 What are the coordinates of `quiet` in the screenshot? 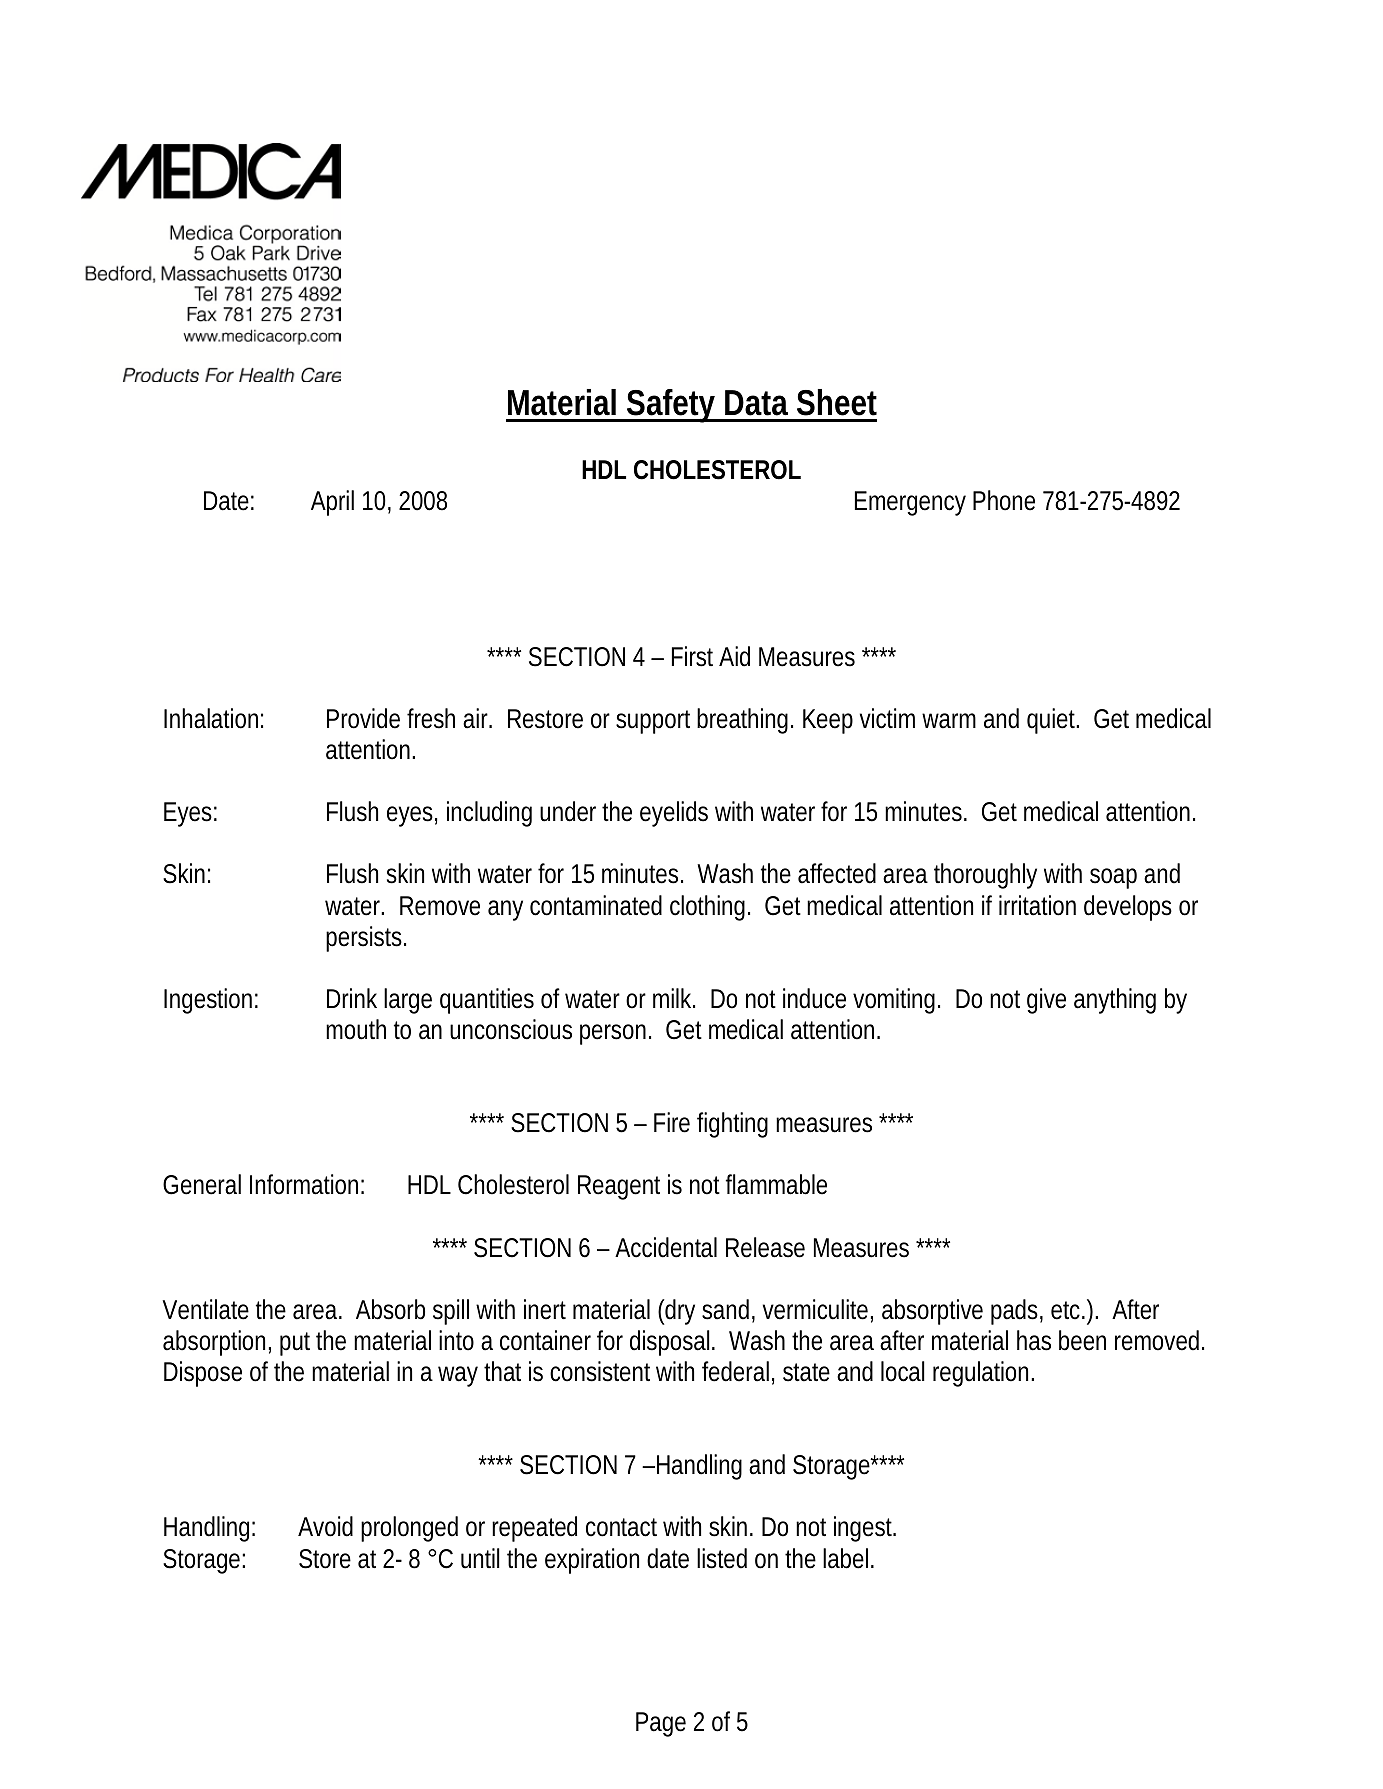 It's located at (1052, 721).
